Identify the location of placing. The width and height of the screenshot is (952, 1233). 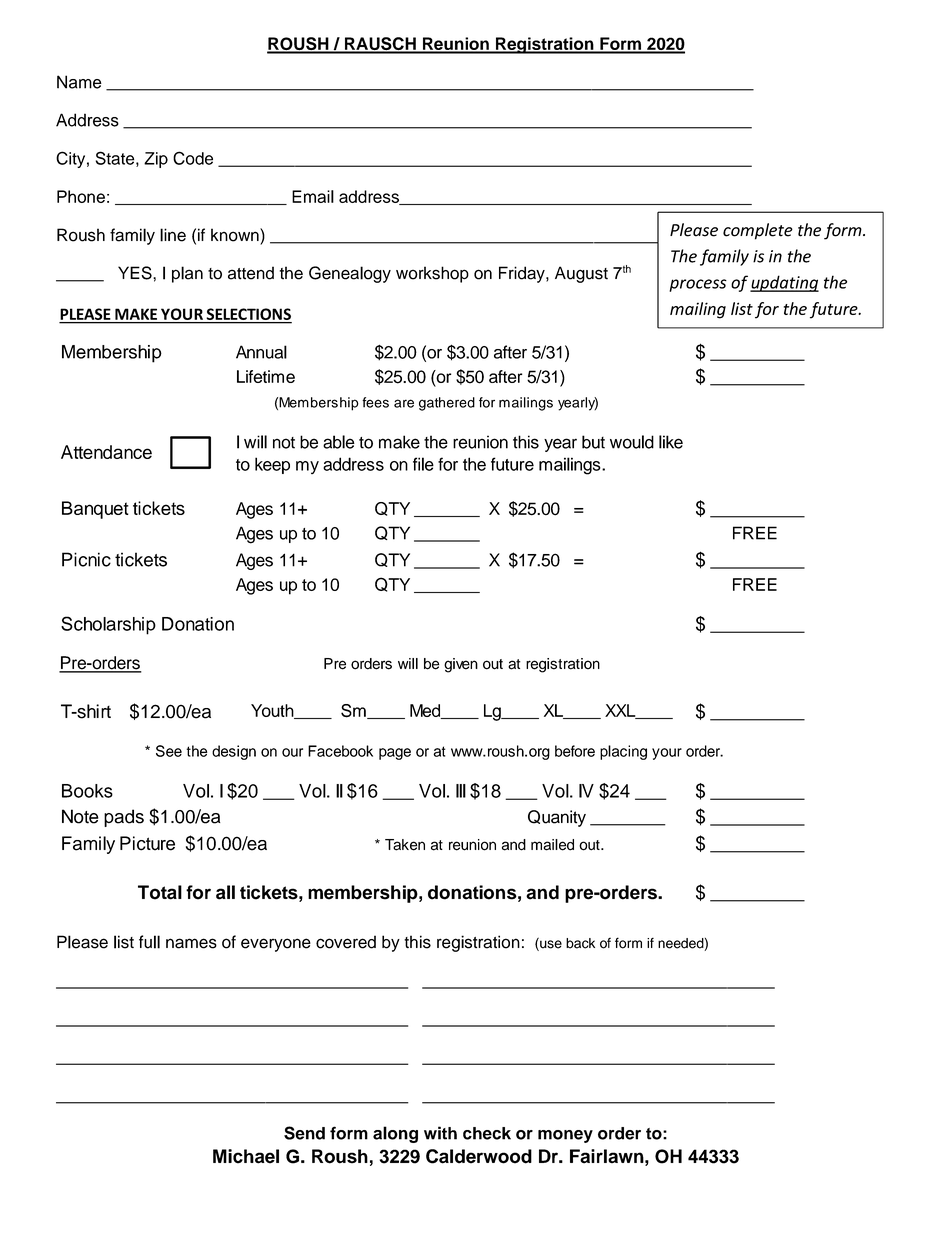
(623, 752).
